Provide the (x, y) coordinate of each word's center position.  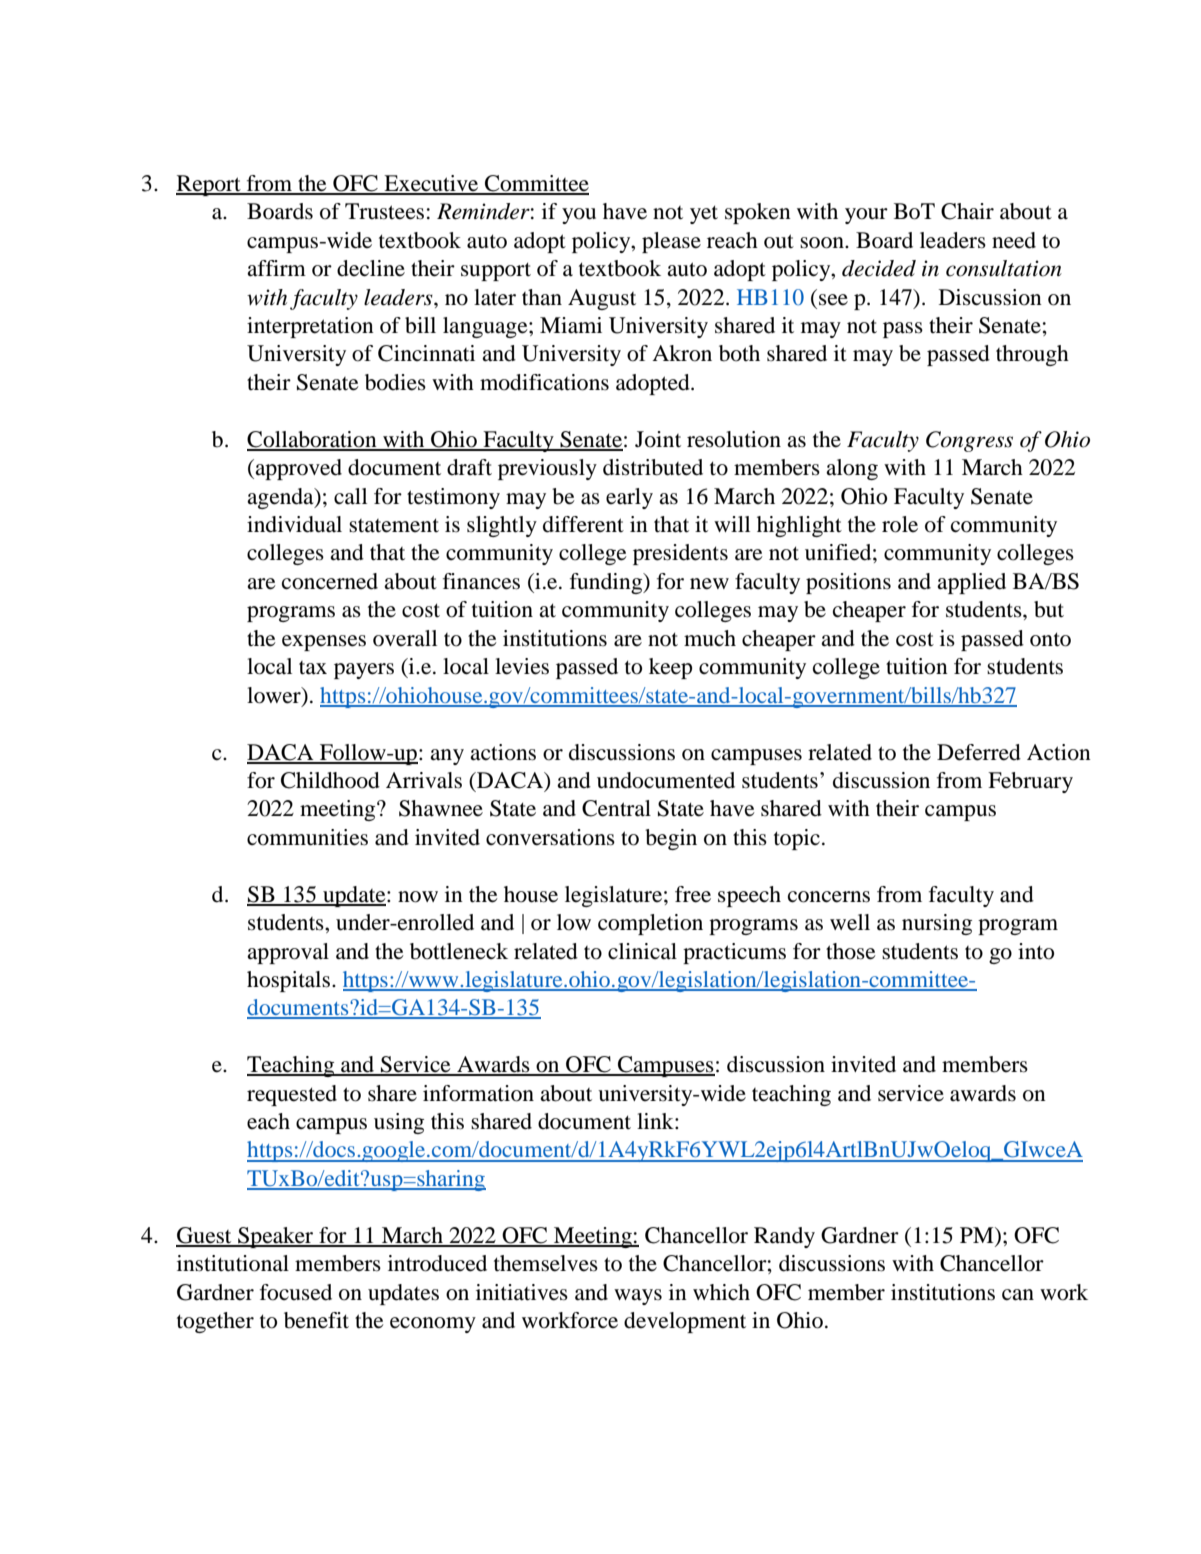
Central (616, 808)
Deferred (979, 752)
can (1018, 1295)
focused (296, 1292)
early (629, 498)
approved (297, 469)
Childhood (330, 780)
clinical (642, 951)
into (1036, 951)
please (671, 242)
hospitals (290, 981)
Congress (969, 441)
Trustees (384, 211)
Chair (967, 211)
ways (638, 1297)
